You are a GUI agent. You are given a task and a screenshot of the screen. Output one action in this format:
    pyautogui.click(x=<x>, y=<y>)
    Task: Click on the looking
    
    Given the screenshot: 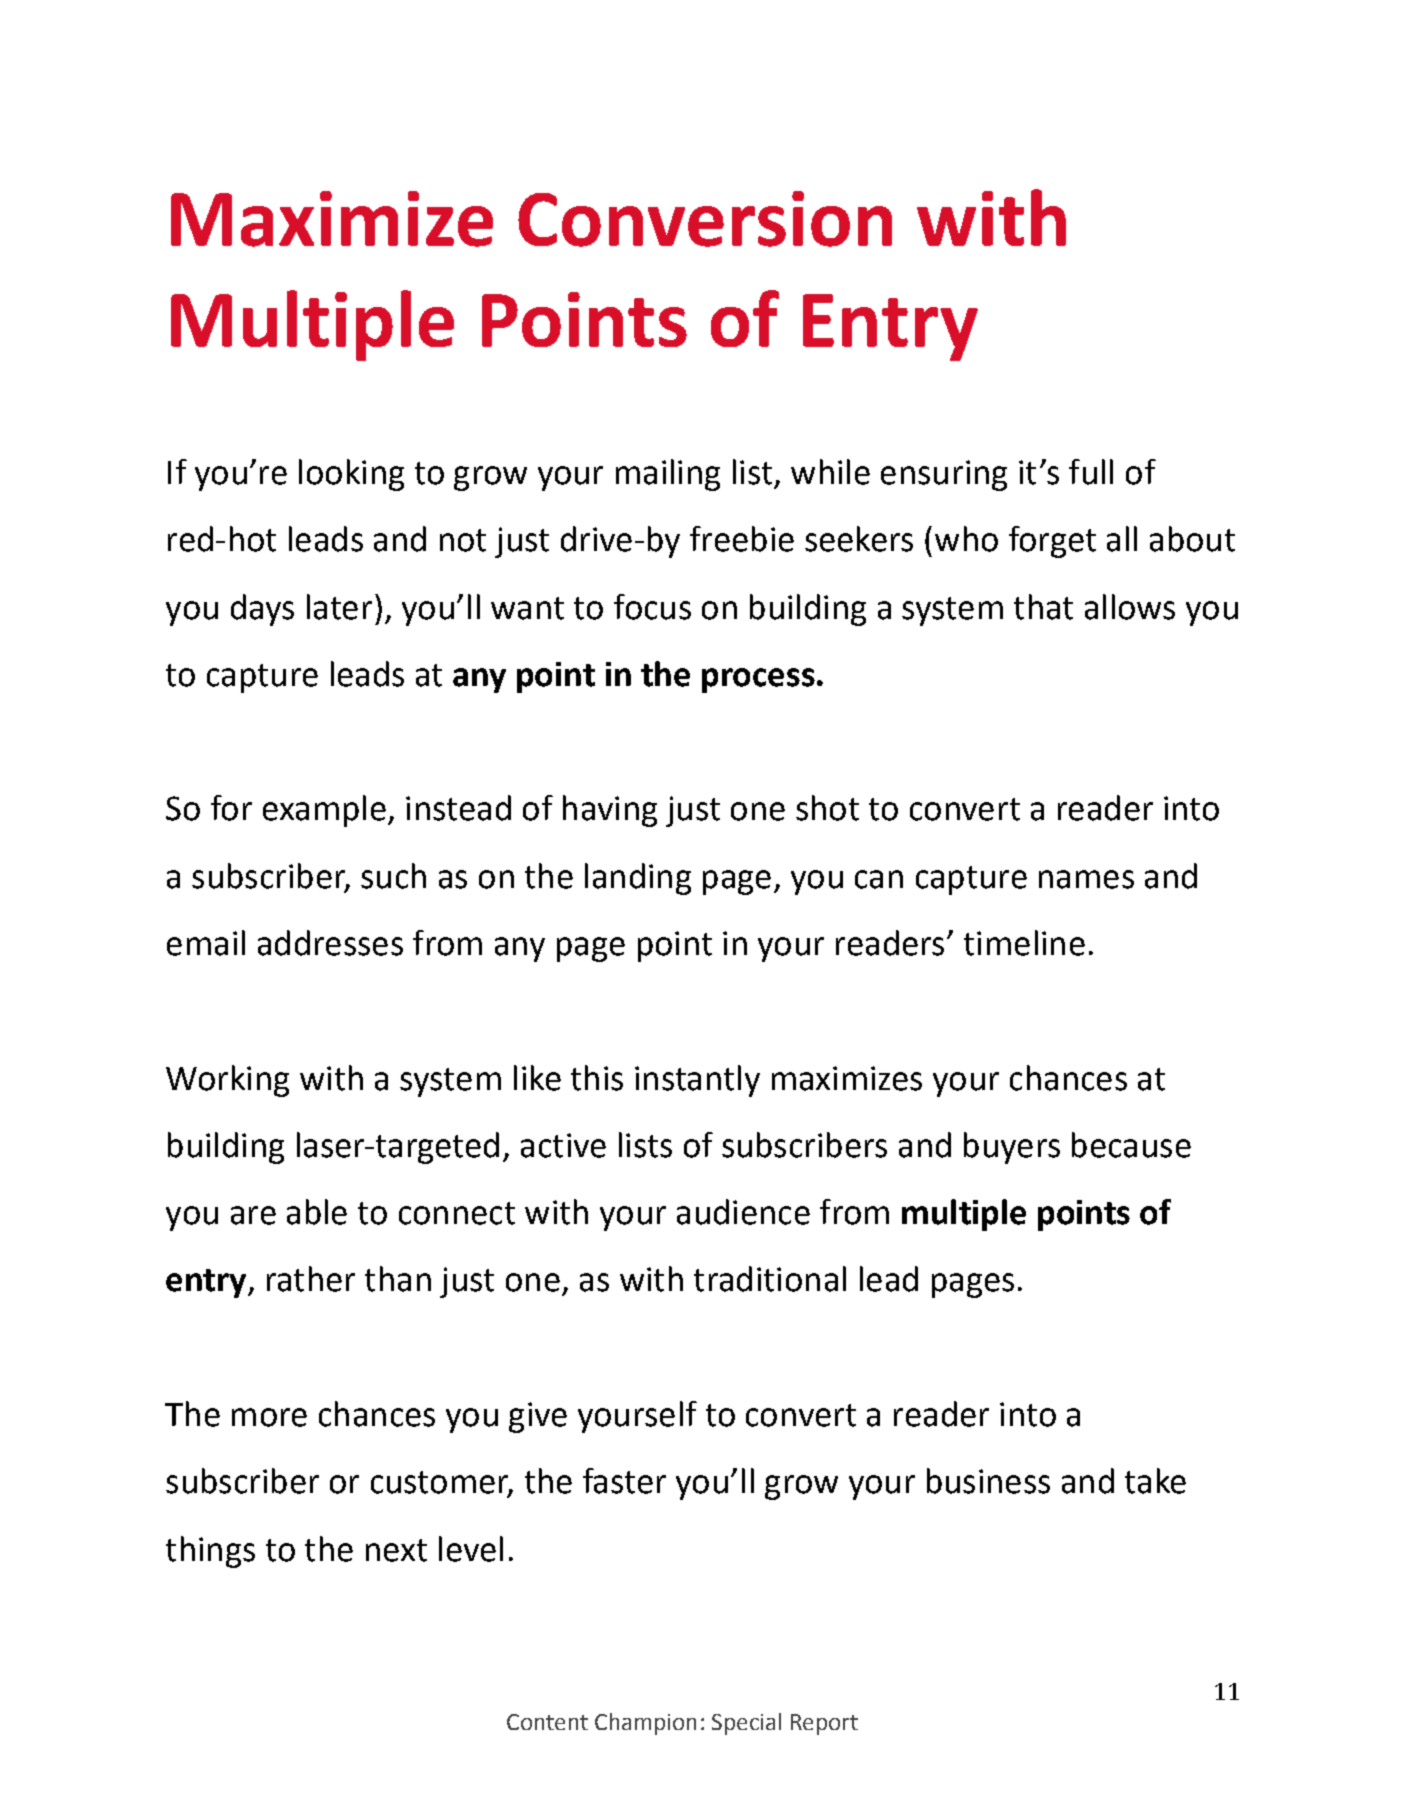 What is the action you would take?
    pyautogui.click(x=351, y=475)
